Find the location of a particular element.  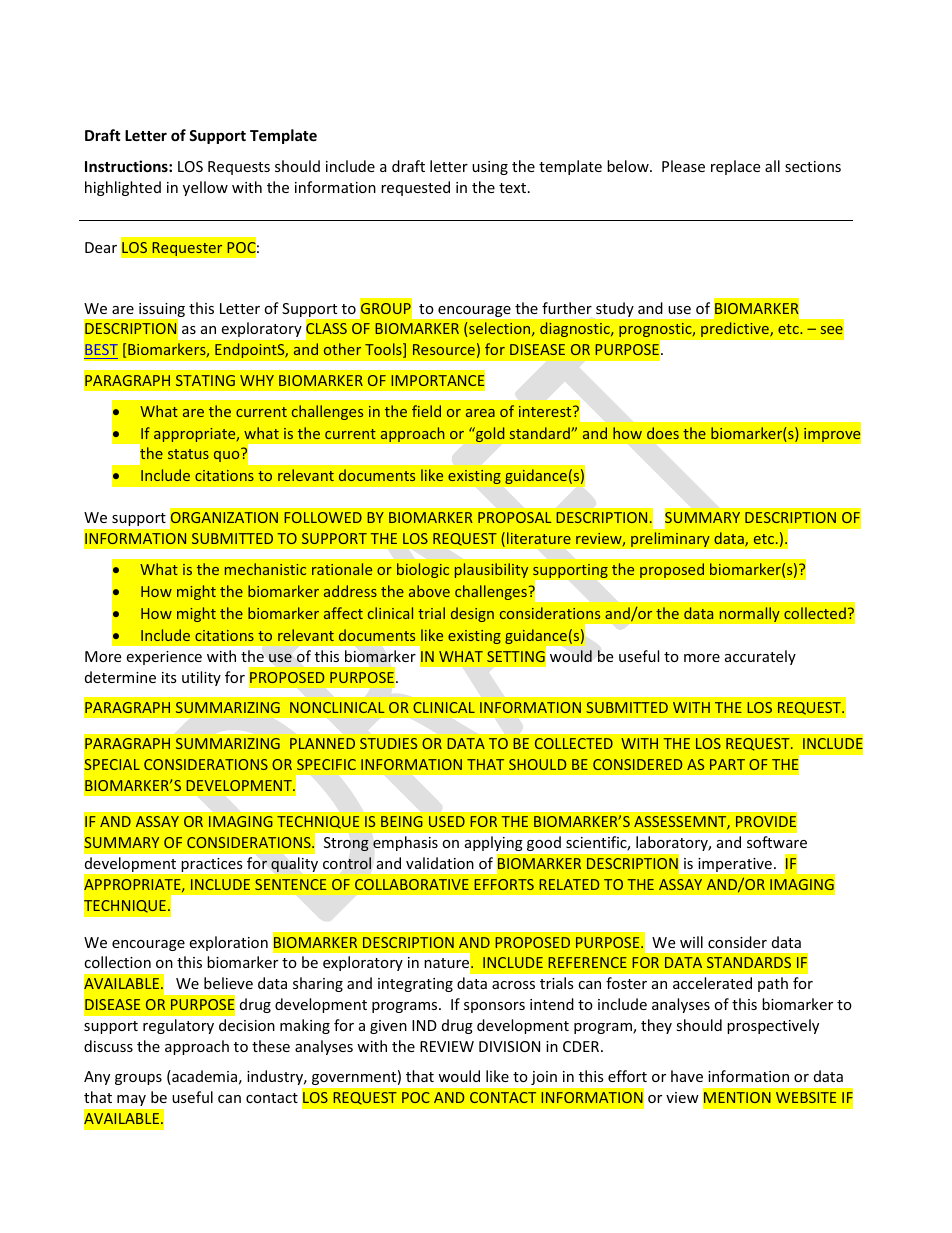

STUDIES is located at coordinates (388, 743).
